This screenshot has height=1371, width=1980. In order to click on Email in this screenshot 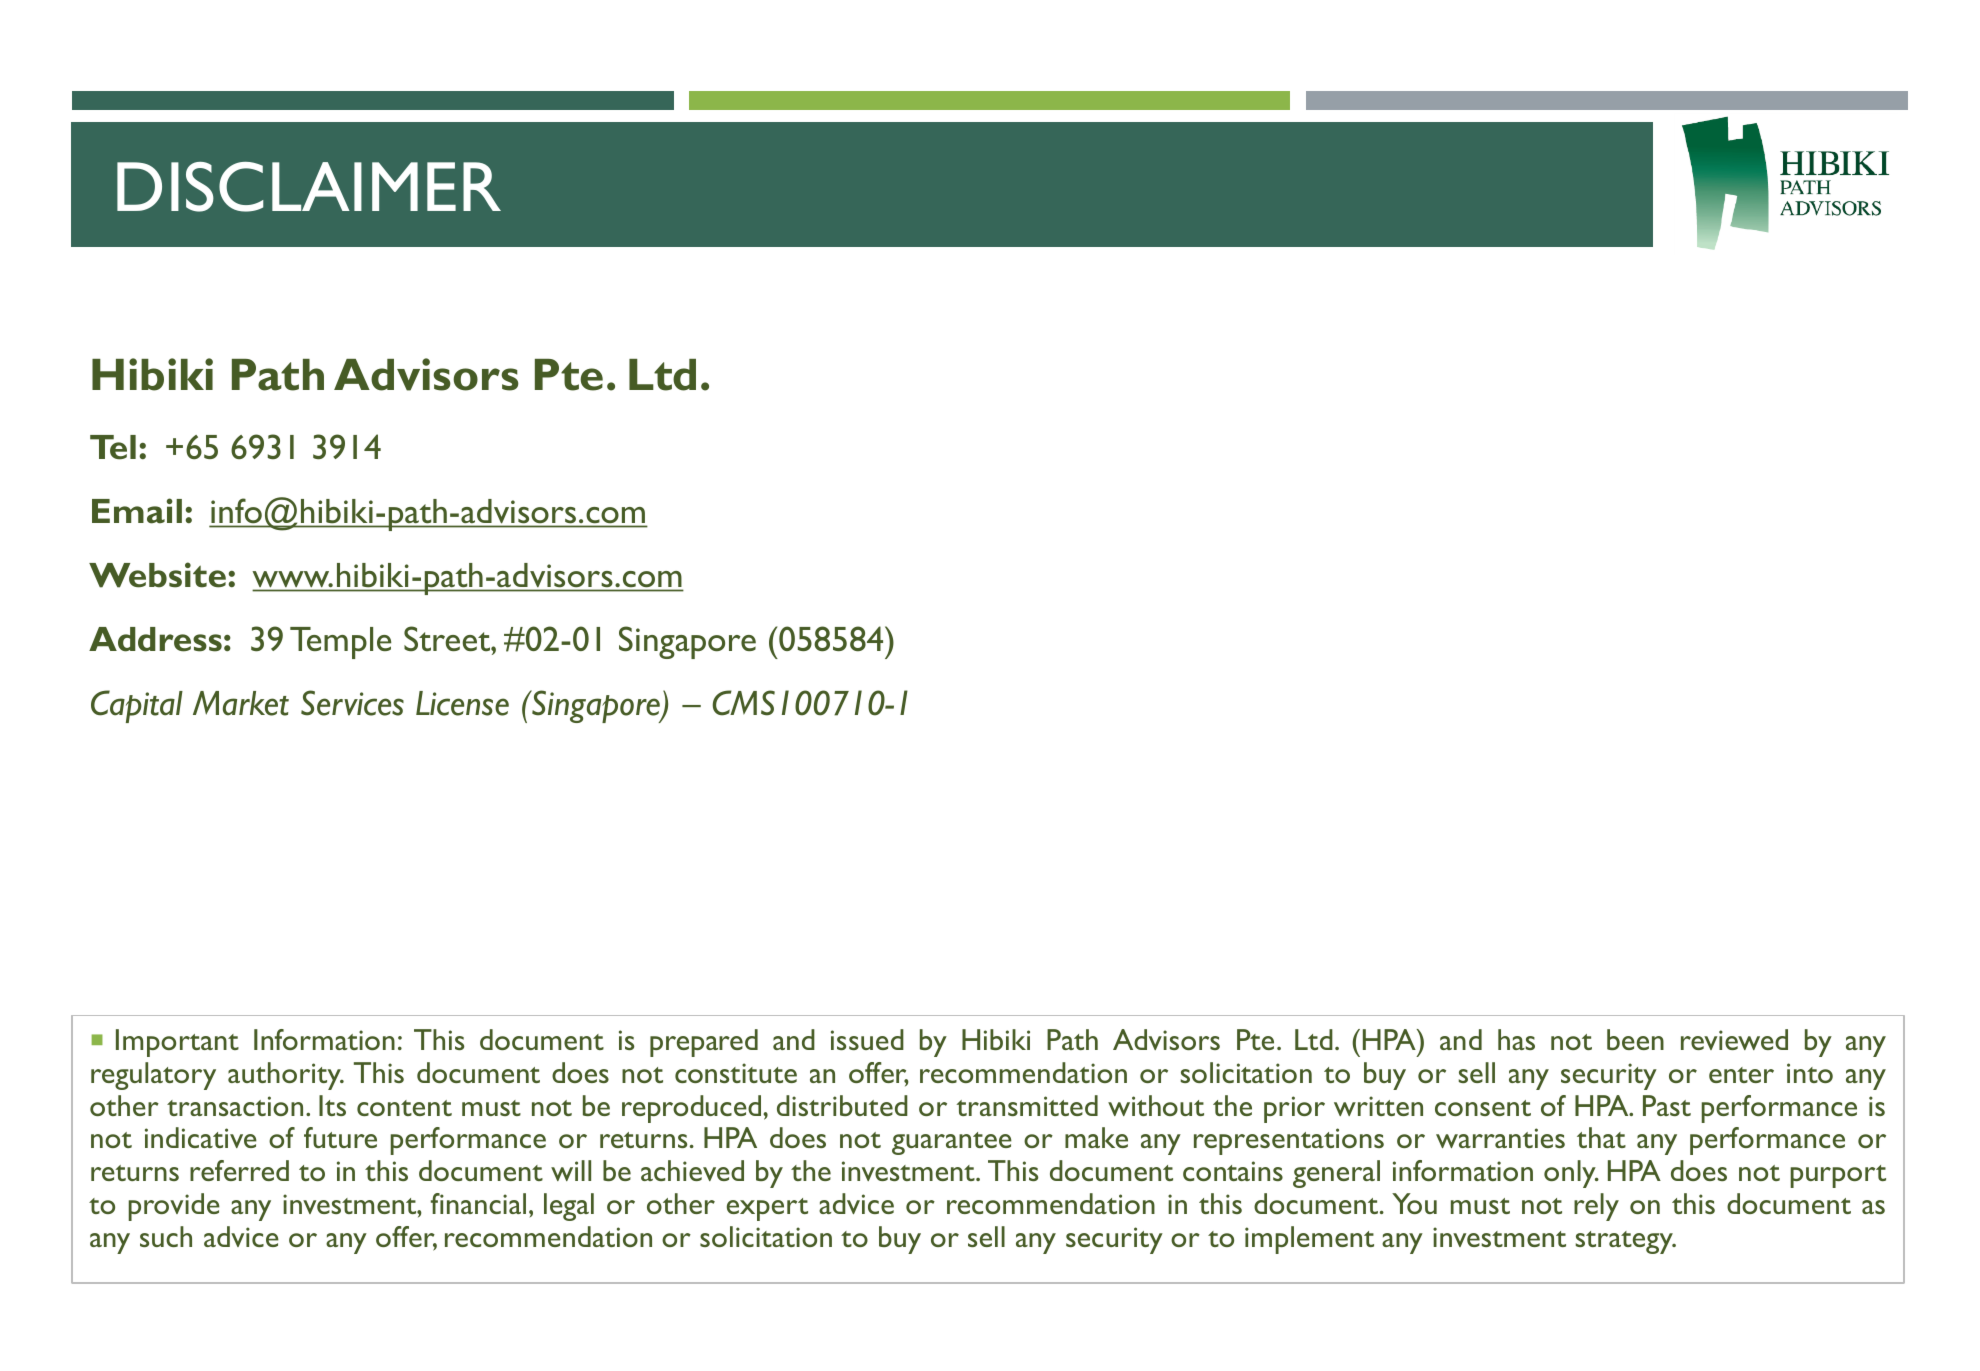, I will do `click(137, 511)`.
